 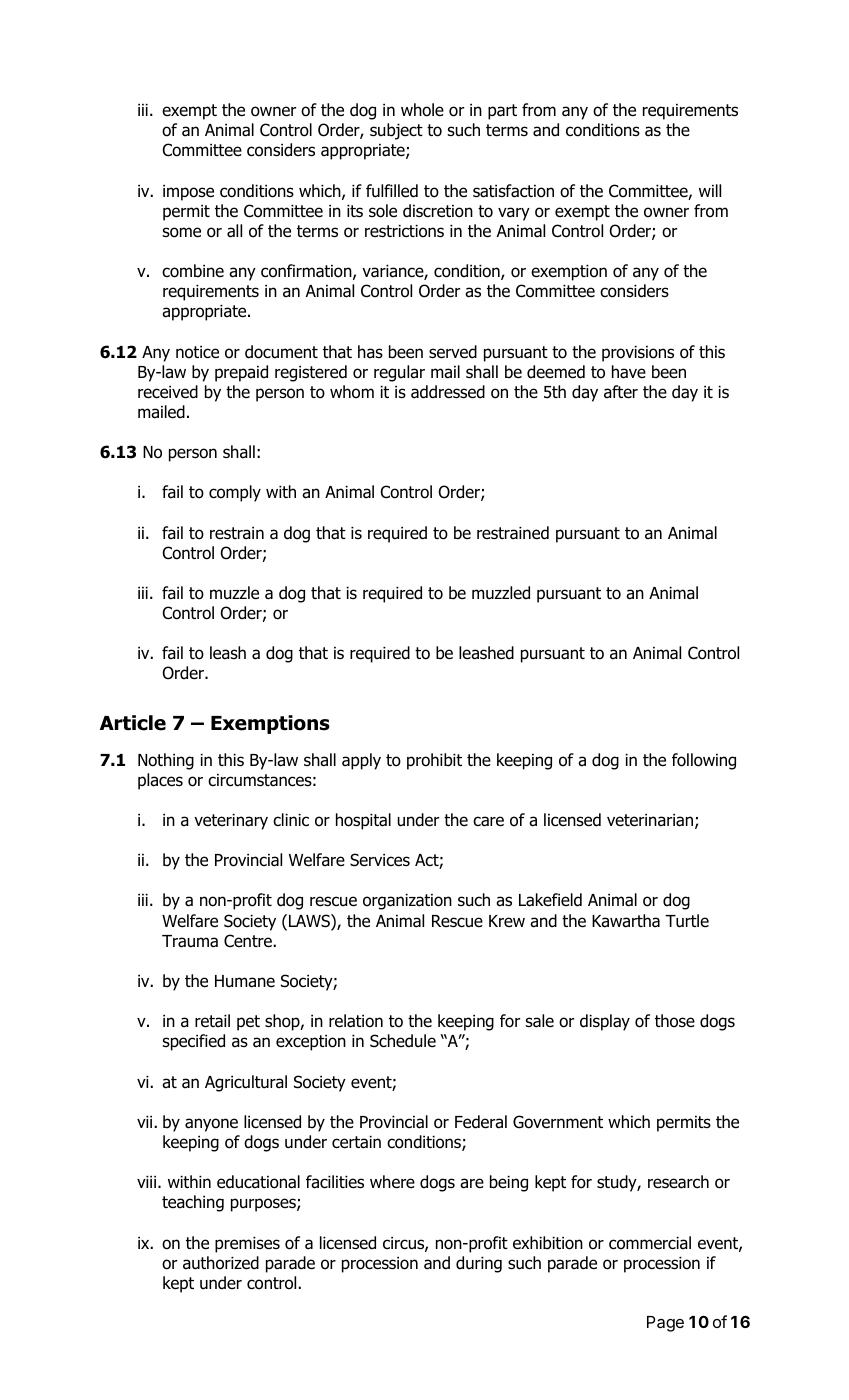 What do you see at coordinates (621, 392) in the screenshot?
I see `after` at bounding box center [621, 392].
